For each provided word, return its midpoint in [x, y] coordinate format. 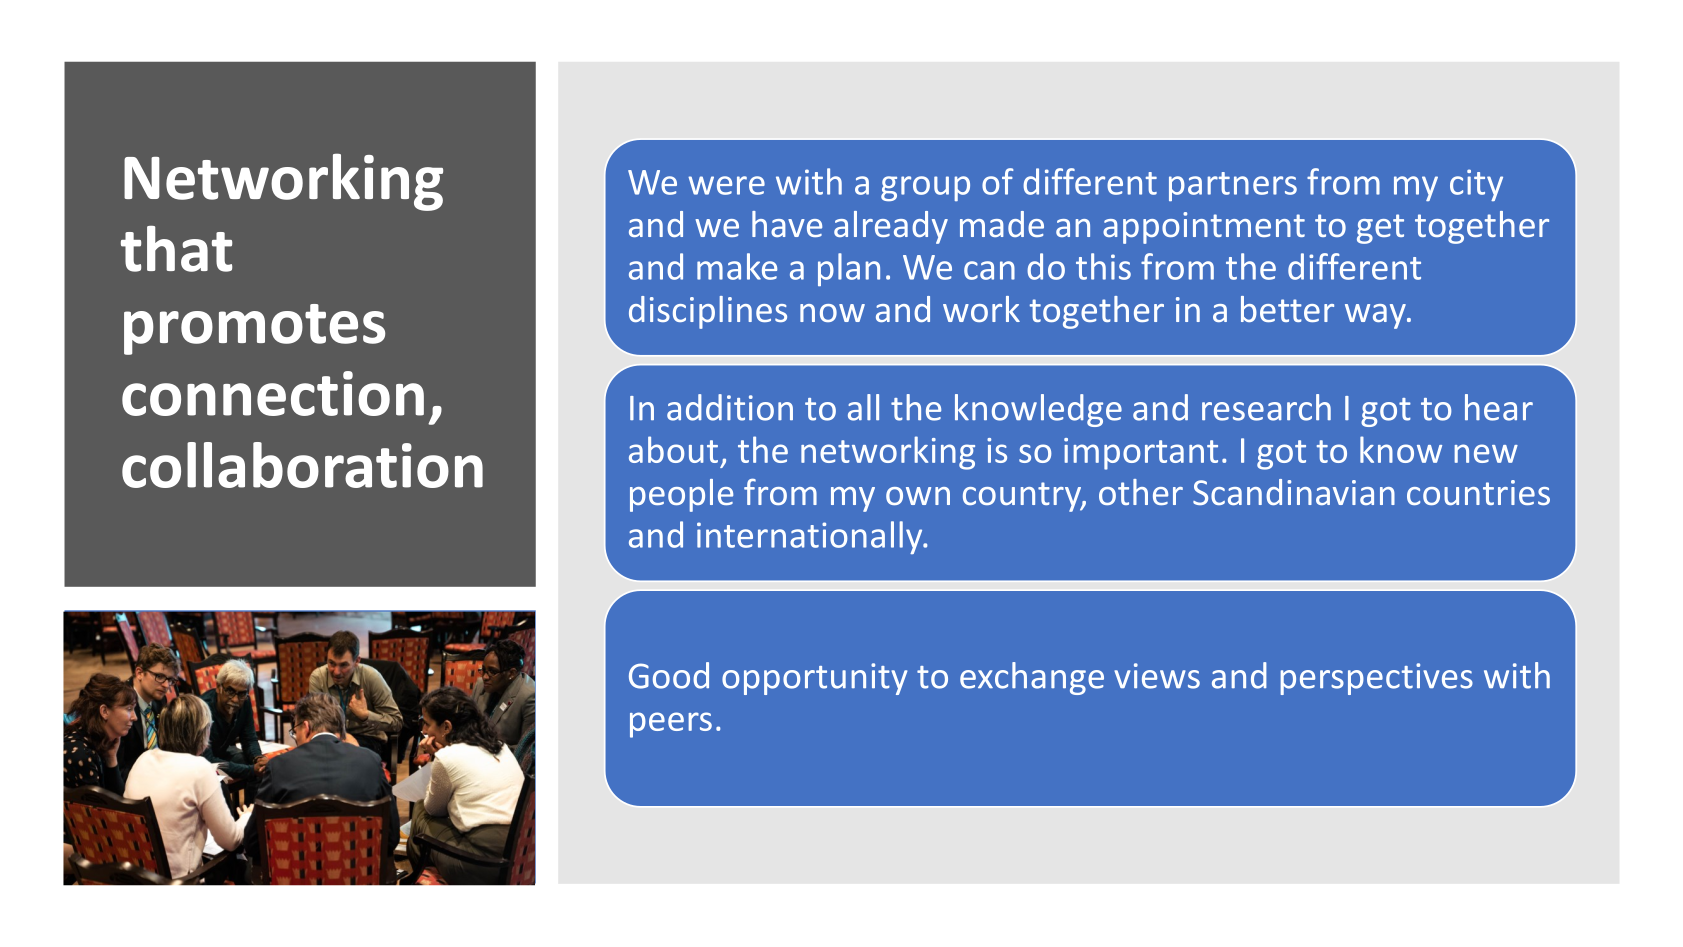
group [925, 188]
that [176, 249]
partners [1233, 186]
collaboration [302, 465]
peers [671, 725]
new [1486, 453]
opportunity [815, 679]
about [673, 449]
